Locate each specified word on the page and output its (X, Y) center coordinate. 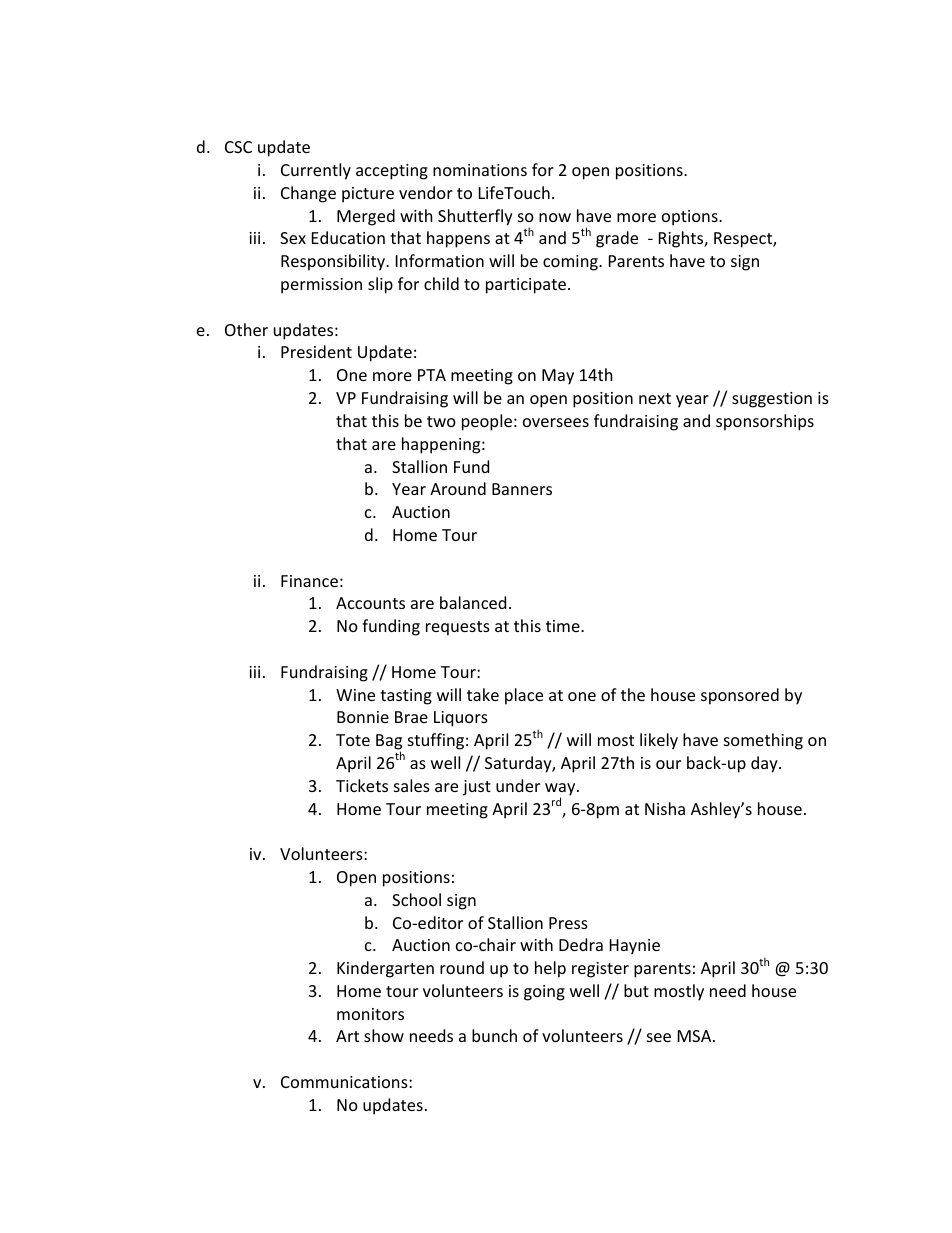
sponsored (740, 696)
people (487, 422)
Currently (316, 171)
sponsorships (765, 422)
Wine (355, 695)
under (518, 785)
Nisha (665, 808)
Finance (309, 581)
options (691, 218)
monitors (370, 1014)
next (655, 398)
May (558, 377)
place (524, 696)
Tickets (362, 785)
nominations (480, 170)
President (316, 351)
